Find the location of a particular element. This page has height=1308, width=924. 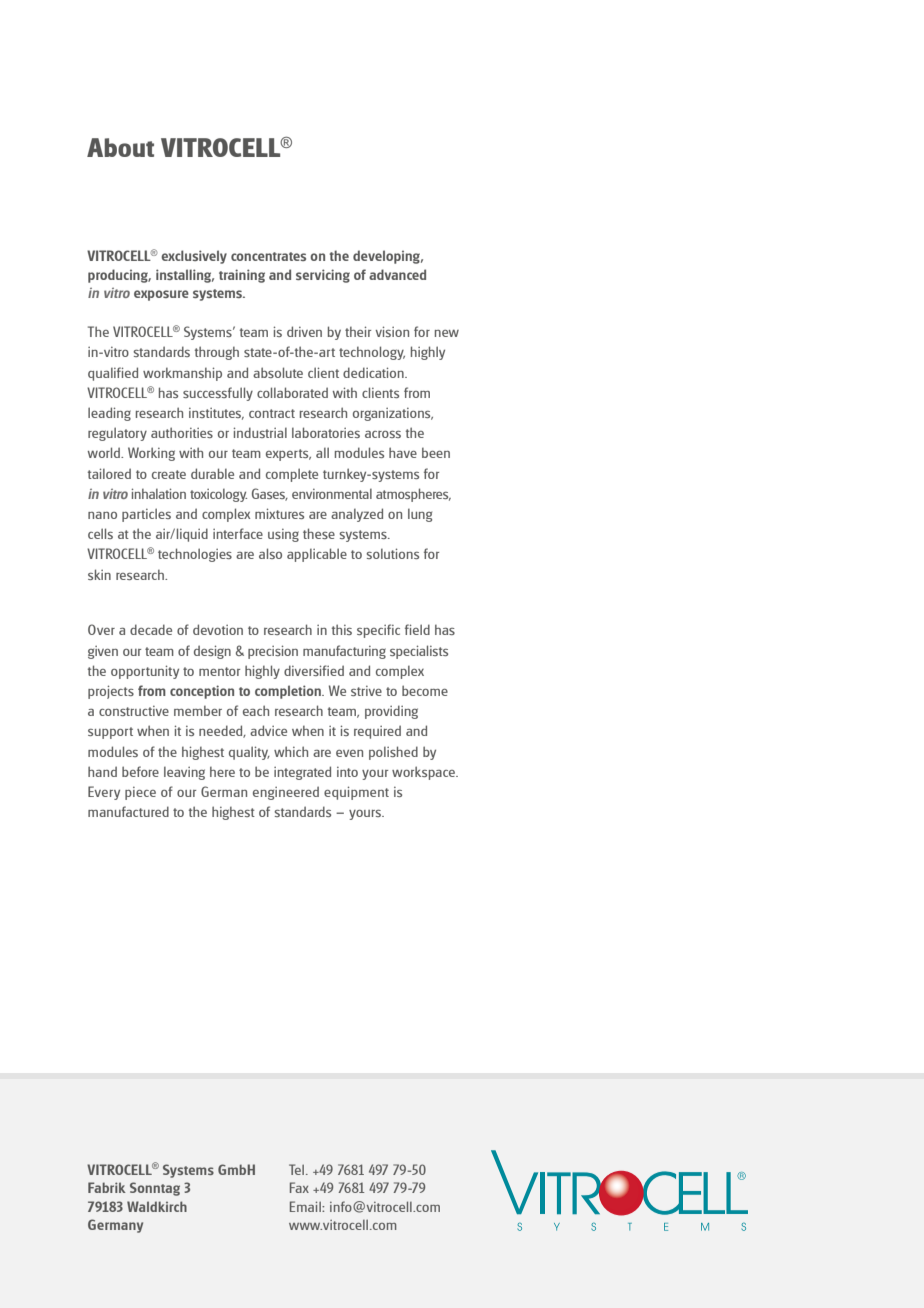

Tel is located at coordinates (298, 1169).
